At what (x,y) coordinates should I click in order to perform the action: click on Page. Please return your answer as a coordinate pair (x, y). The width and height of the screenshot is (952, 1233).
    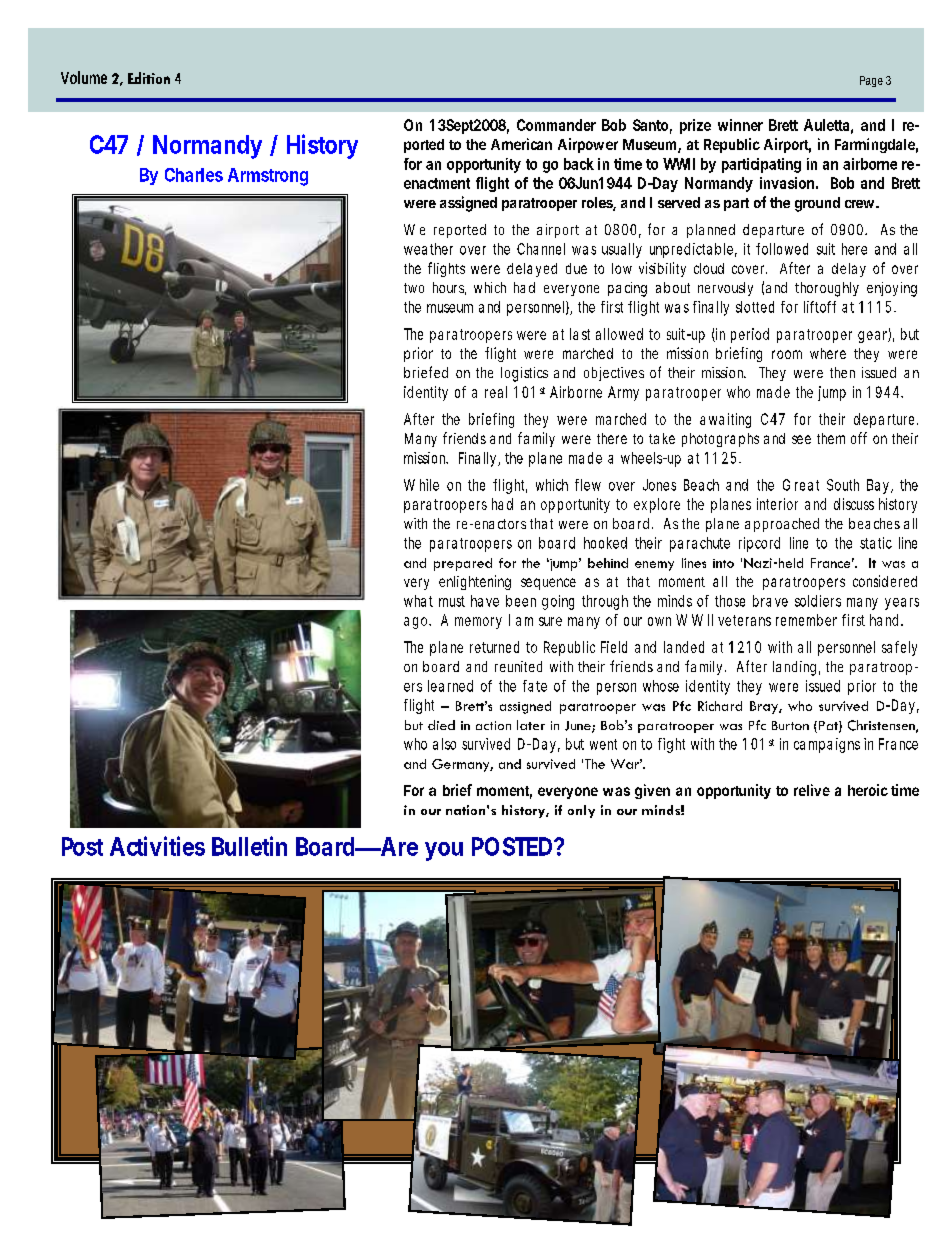
    Looking at the image, I should click on (871, 81).
